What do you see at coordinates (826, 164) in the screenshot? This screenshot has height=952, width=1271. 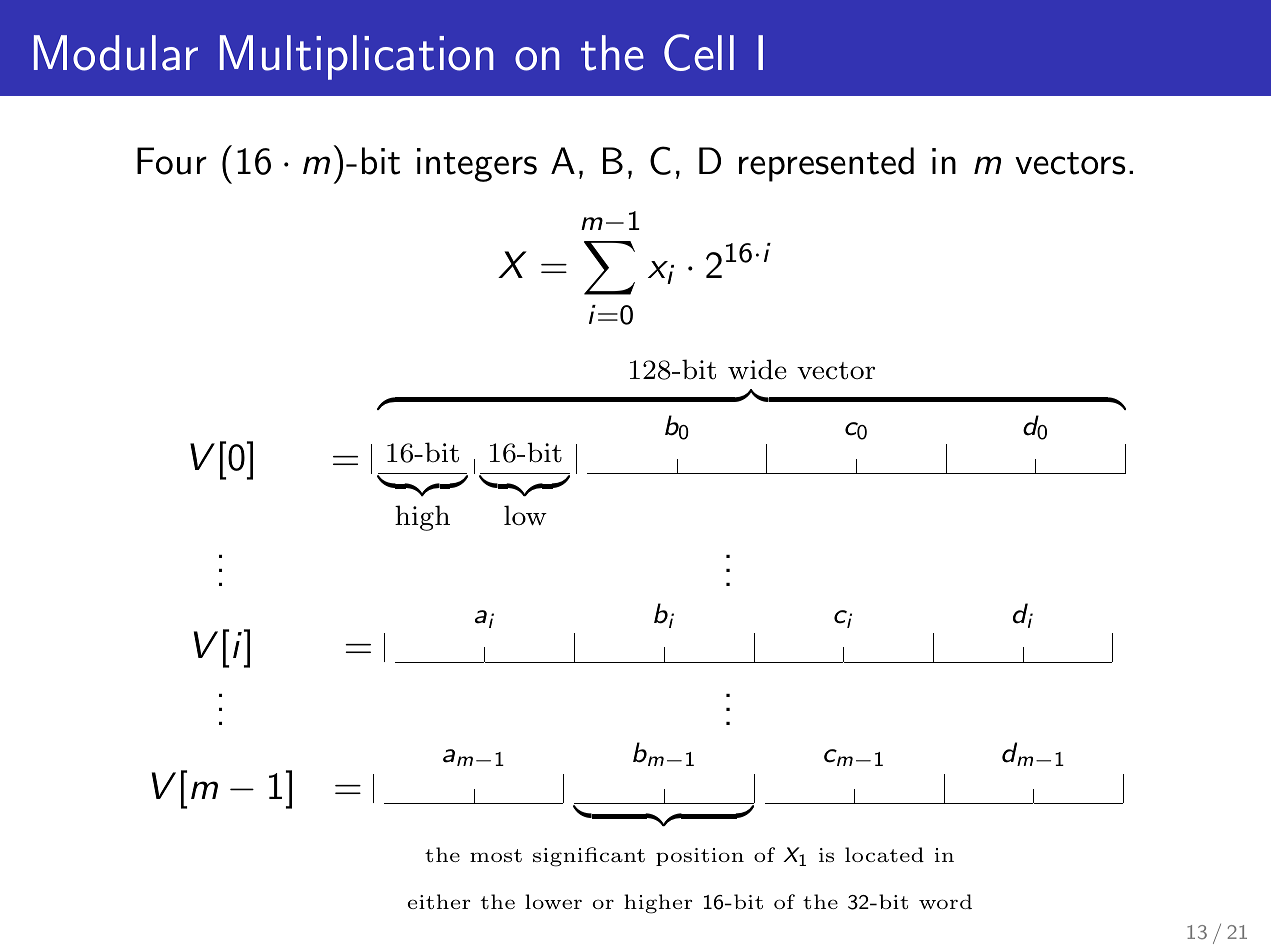 I see `represented` at bounding box center [826, 164].
